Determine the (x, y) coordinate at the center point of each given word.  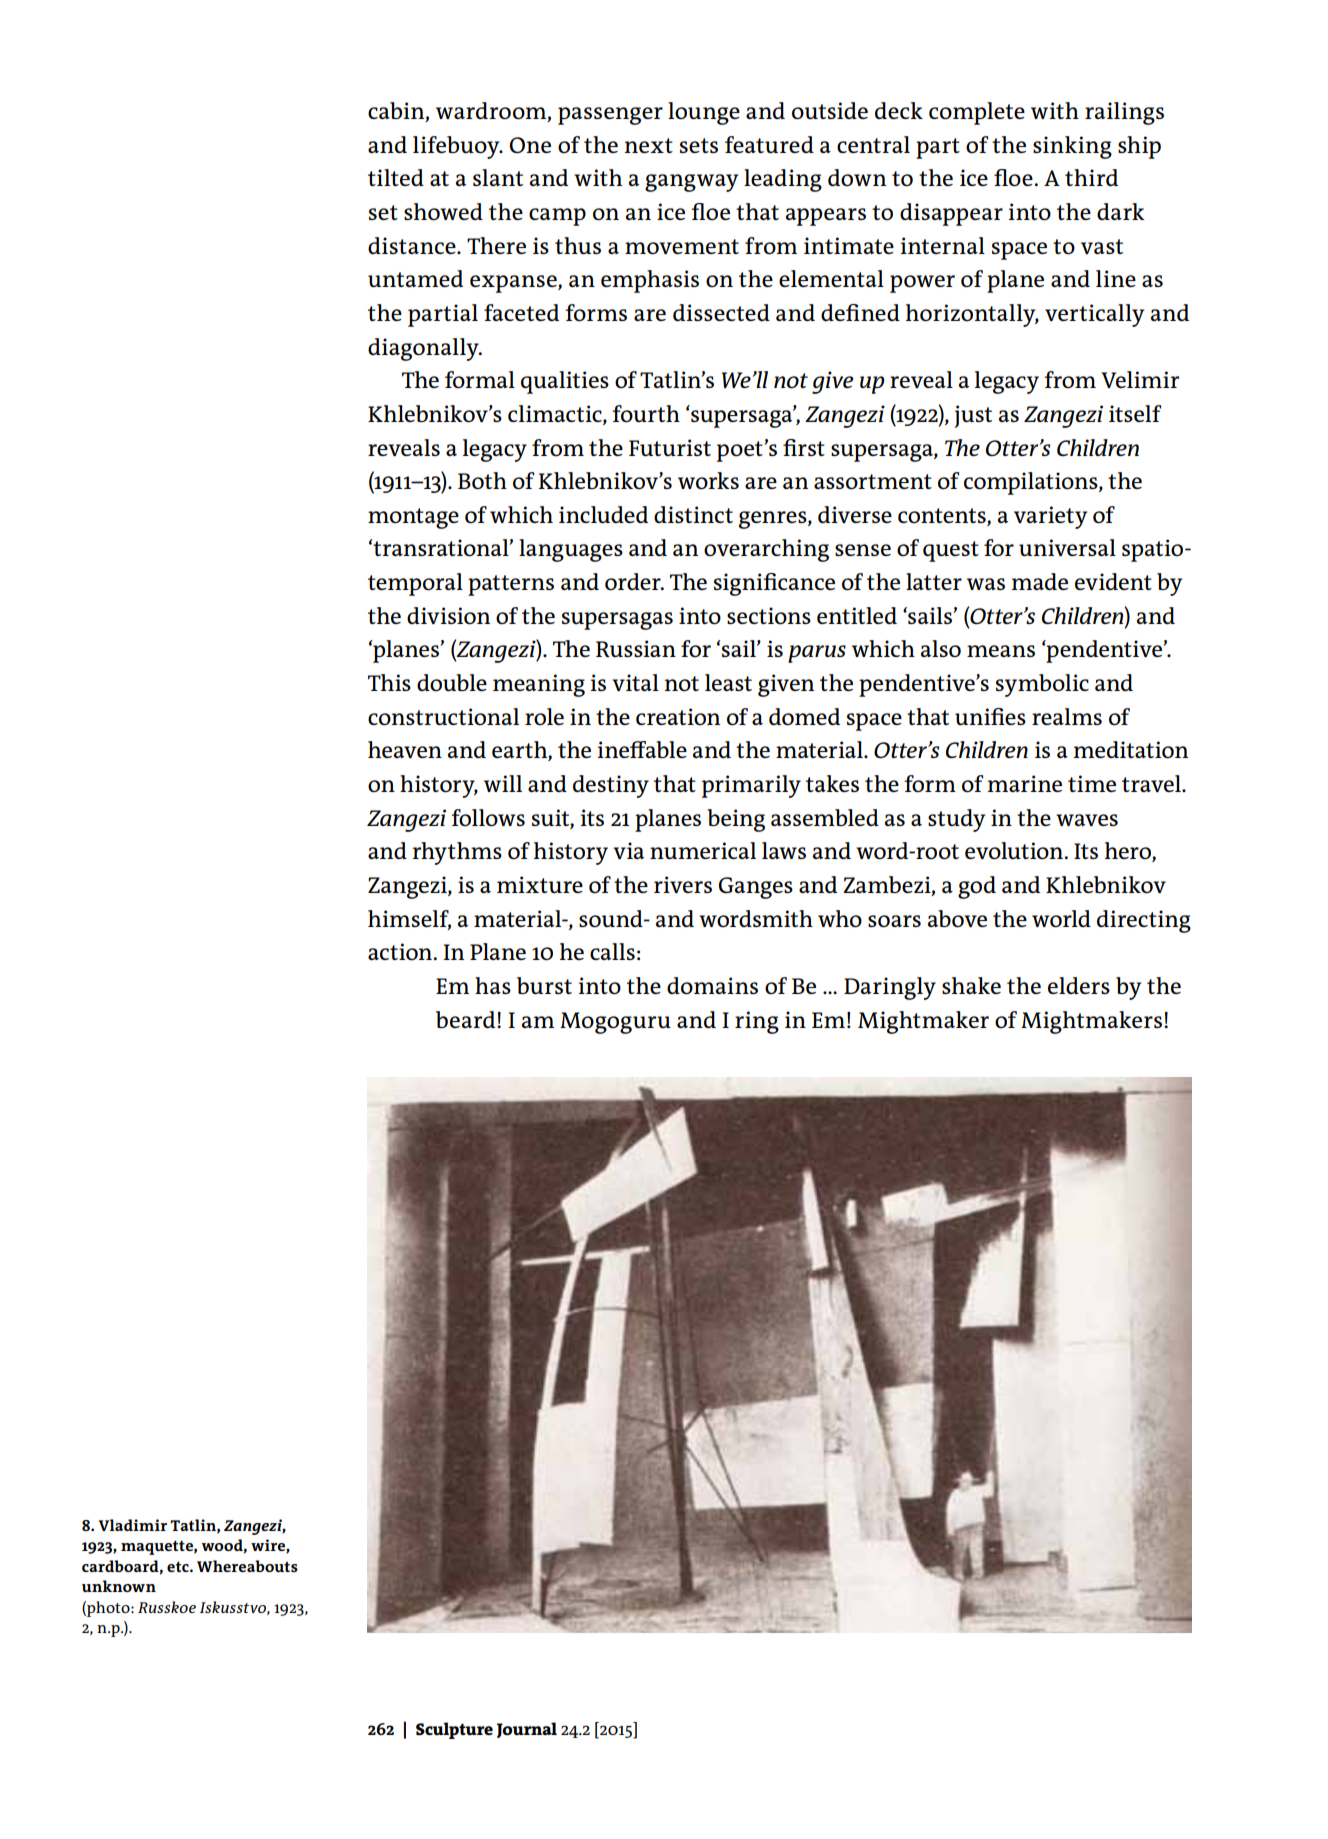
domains (712, 986)
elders (1079, 985)
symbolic (1042, 685)
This (389, 682)
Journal (527, 1730)
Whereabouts (247, 1566)
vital (635, 682)
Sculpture (454, 1730)
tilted (396, 177)
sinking (1072, 147)
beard (467, 1019)
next (649, 145)
